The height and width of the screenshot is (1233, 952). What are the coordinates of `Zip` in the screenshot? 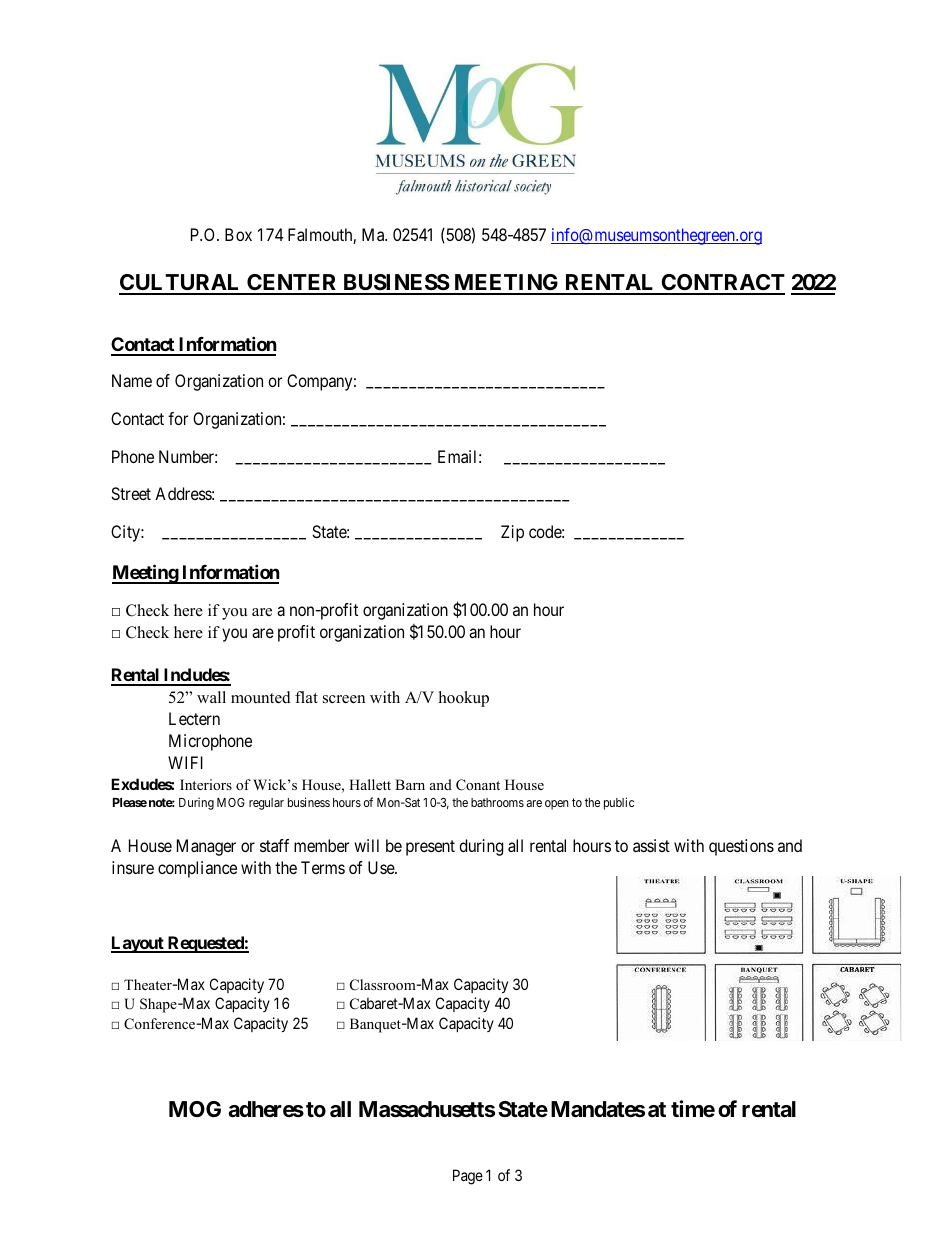 It's located at (512, 533).
